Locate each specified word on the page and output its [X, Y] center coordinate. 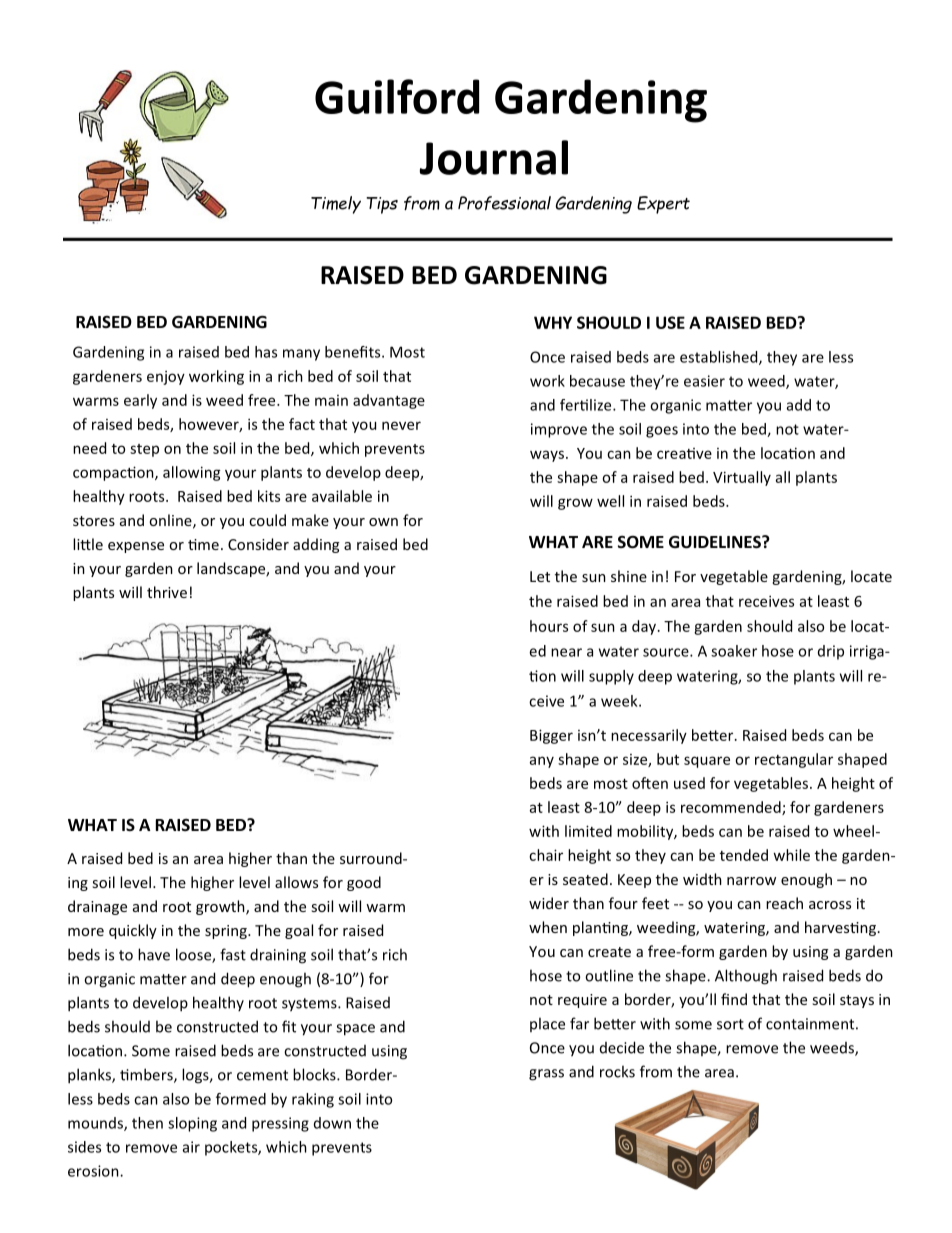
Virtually [742, 478]
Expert [663, 205]
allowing [192, 473]
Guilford [397, 96]
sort [730, 1024]
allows [296, 882]
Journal [494, 157]
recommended [732, 808]
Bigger [551, 736]
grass [546, 1075]
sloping [192, 1124]
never [401, 425]
